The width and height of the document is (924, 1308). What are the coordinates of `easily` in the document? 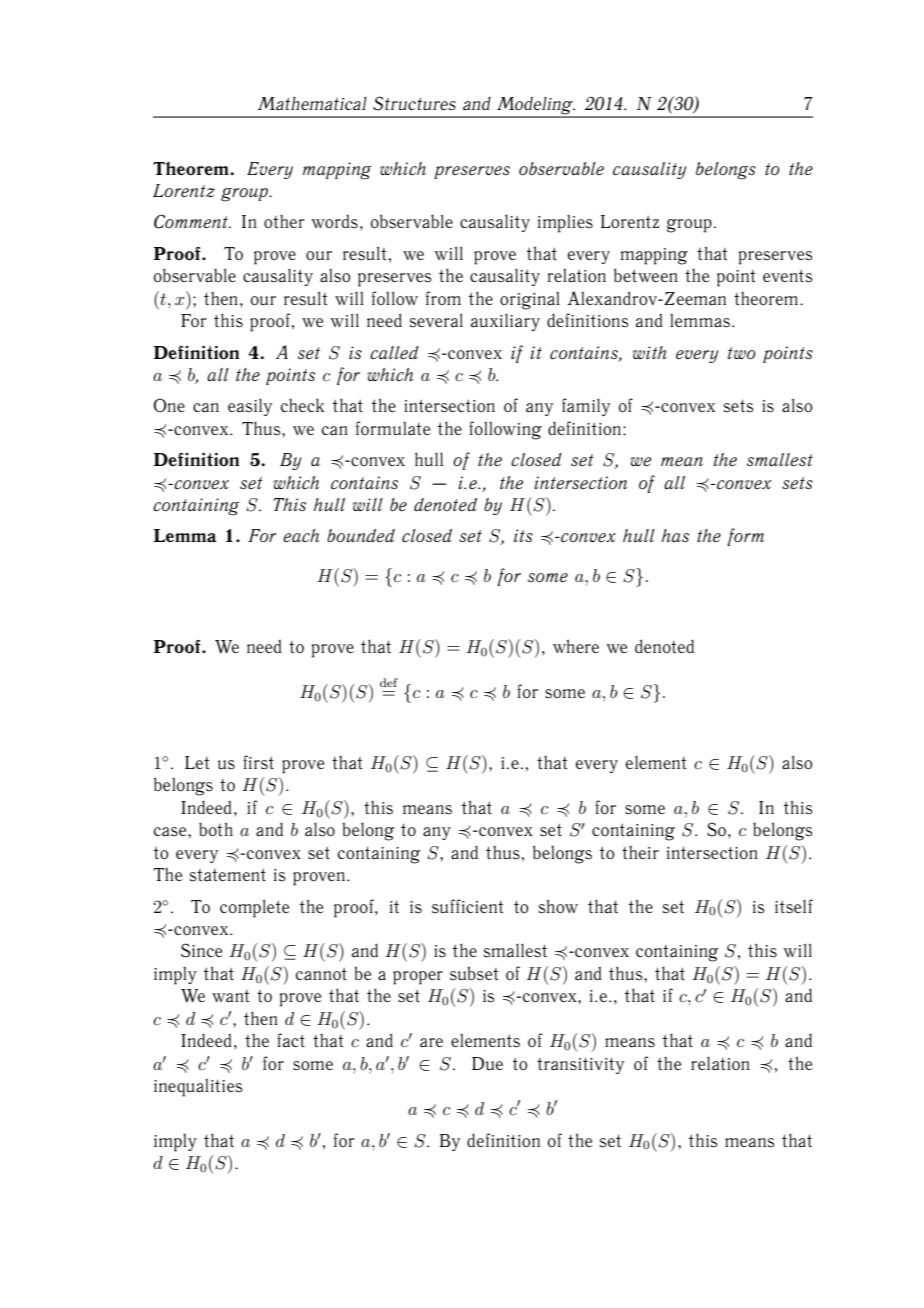 It's located at (250, 407).
